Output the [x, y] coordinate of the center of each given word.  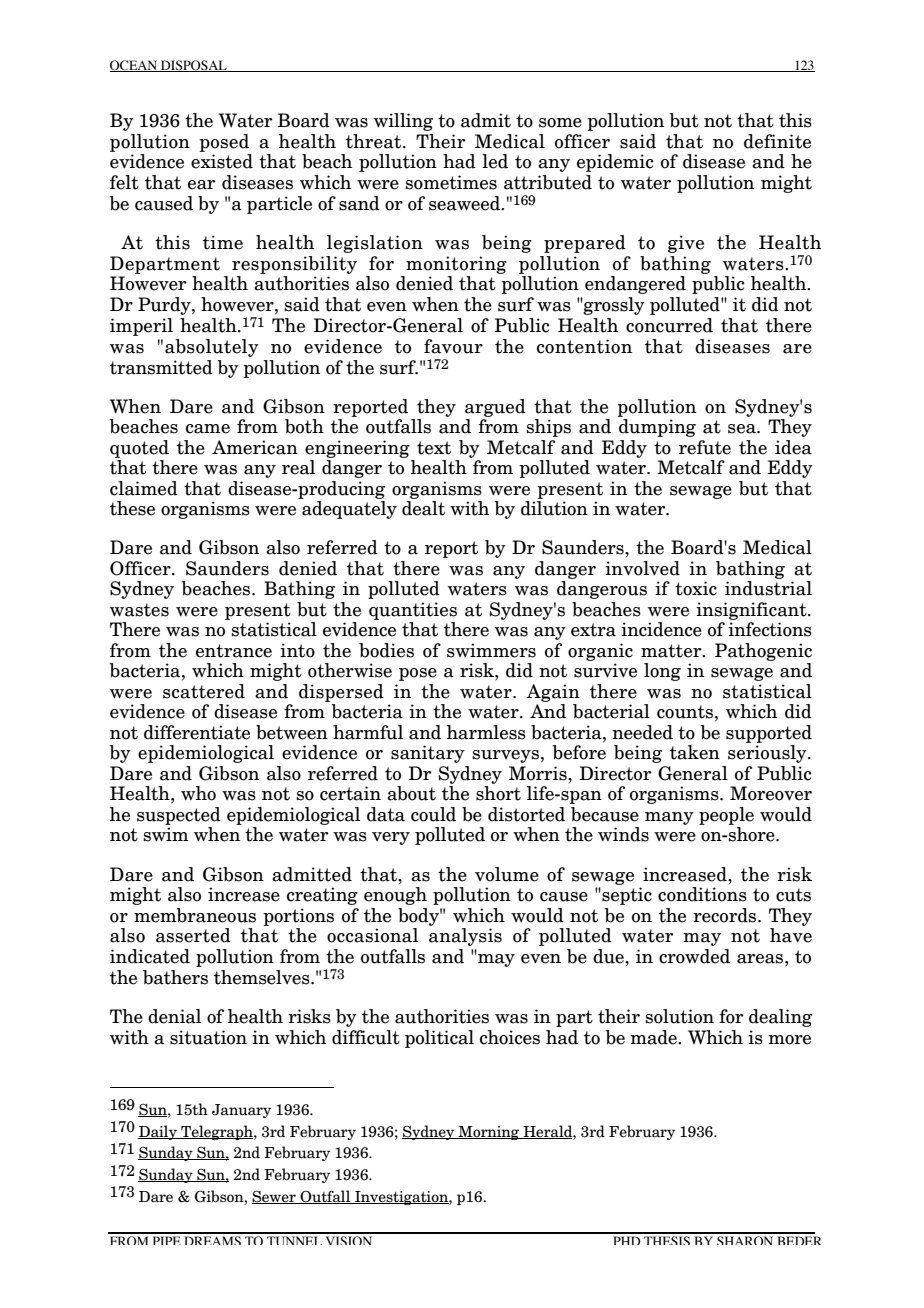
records [726, 915]
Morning [489, 1133]
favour [453, 346]
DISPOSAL [194, 66]
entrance [234, 651]
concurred [669, 325]
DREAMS [212, 1240]
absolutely [212, 348]
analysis [465, 937]
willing [403, 122]
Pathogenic [763, 652]
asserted [193, 935]
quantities [413, 611]
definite [777, 141]
